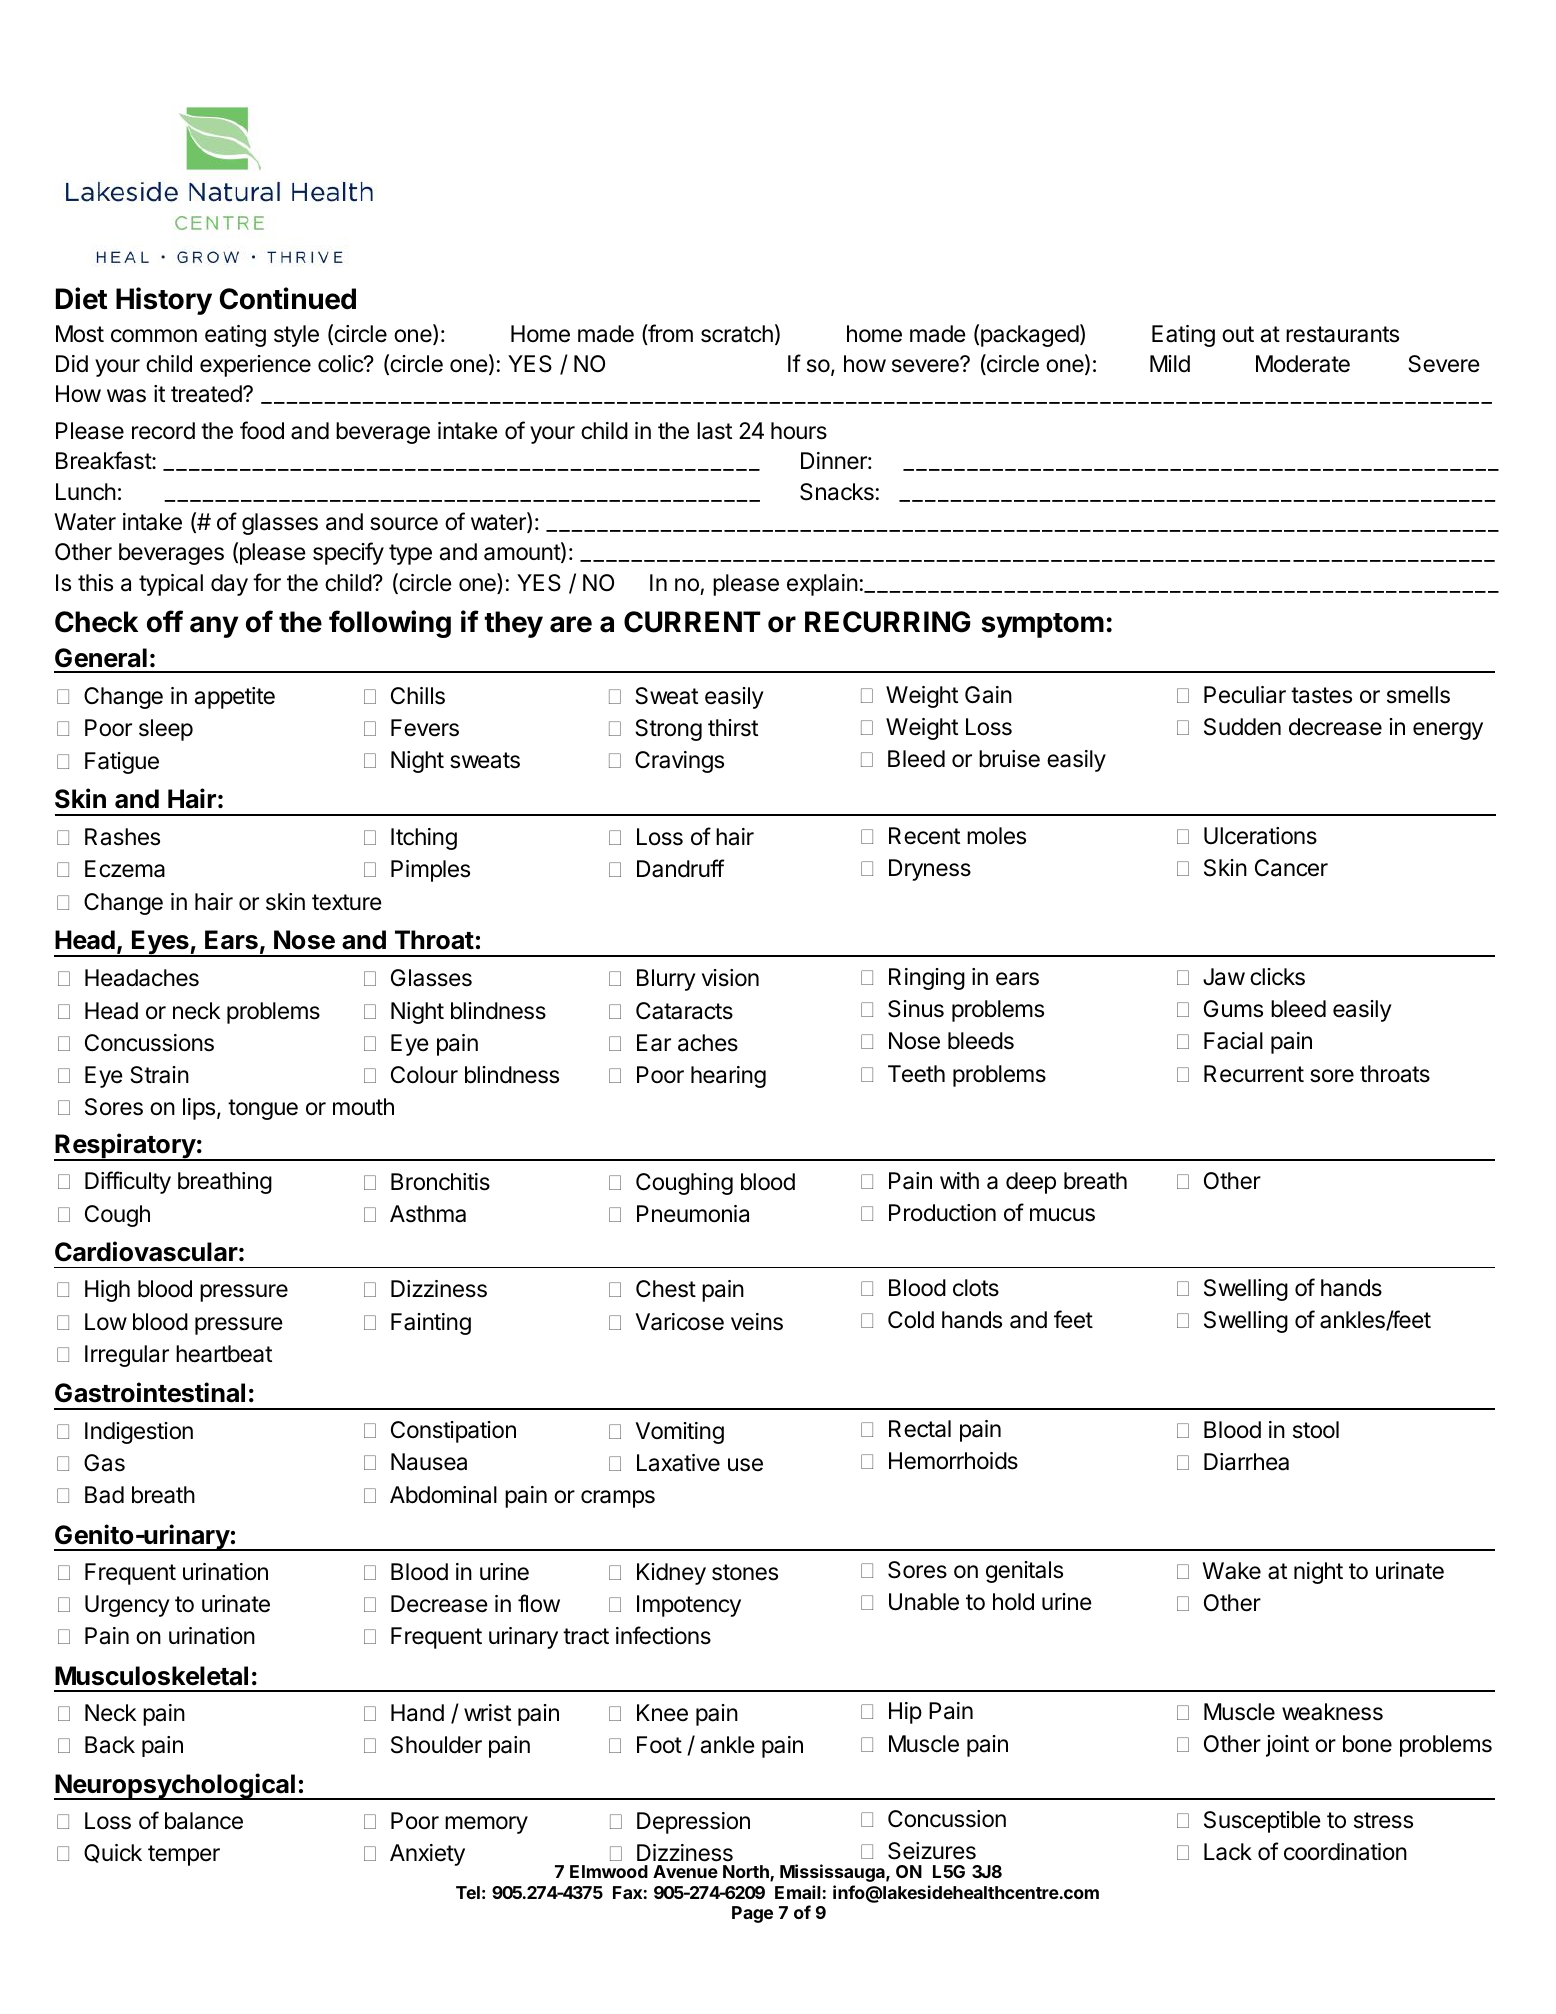  Describe the element at coordinates (680, 868) in the document. I see `Dandruff` at that location.
